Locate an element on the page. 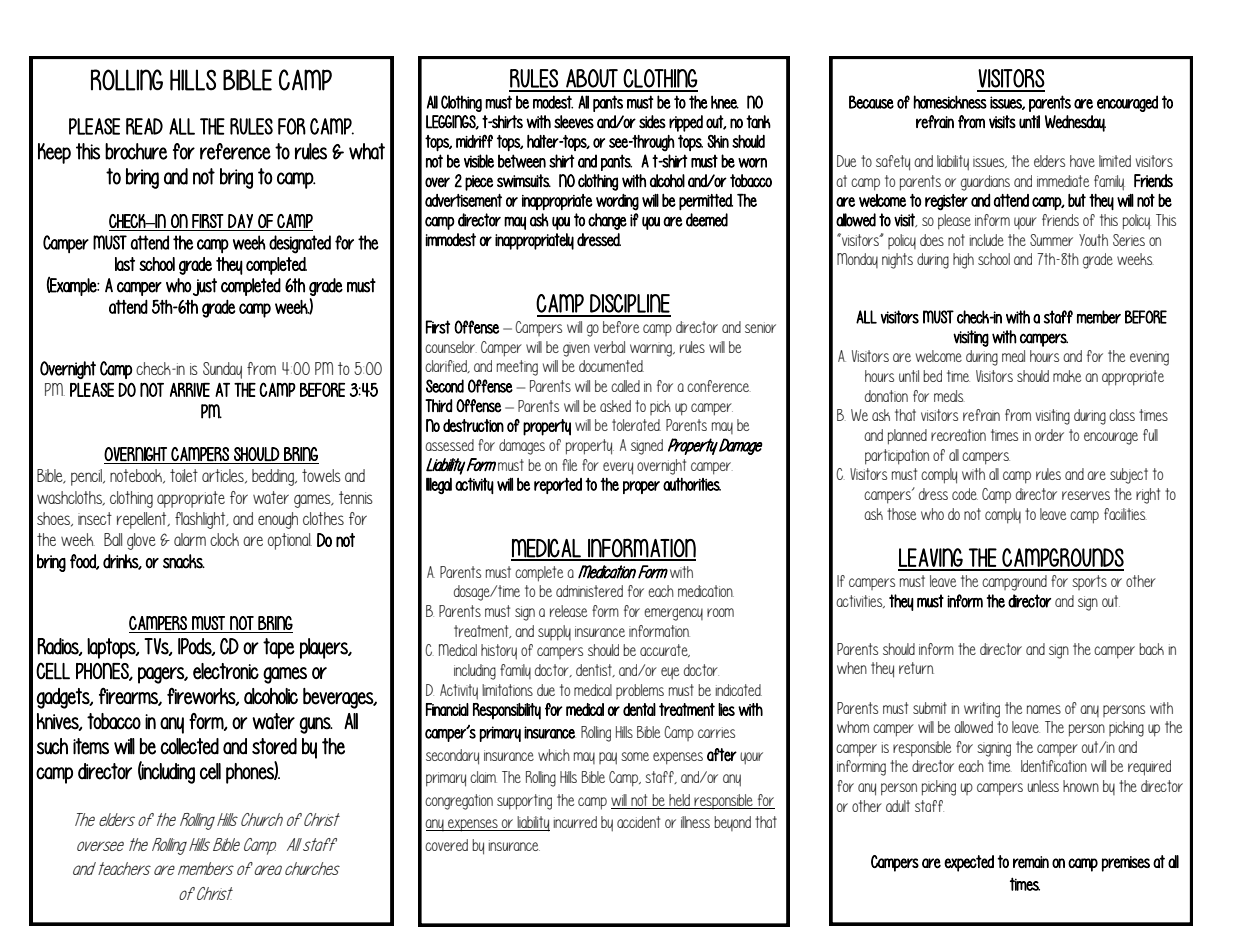 This document has width=1233, height=952. sleeves is located at coordinates (574, 122).
